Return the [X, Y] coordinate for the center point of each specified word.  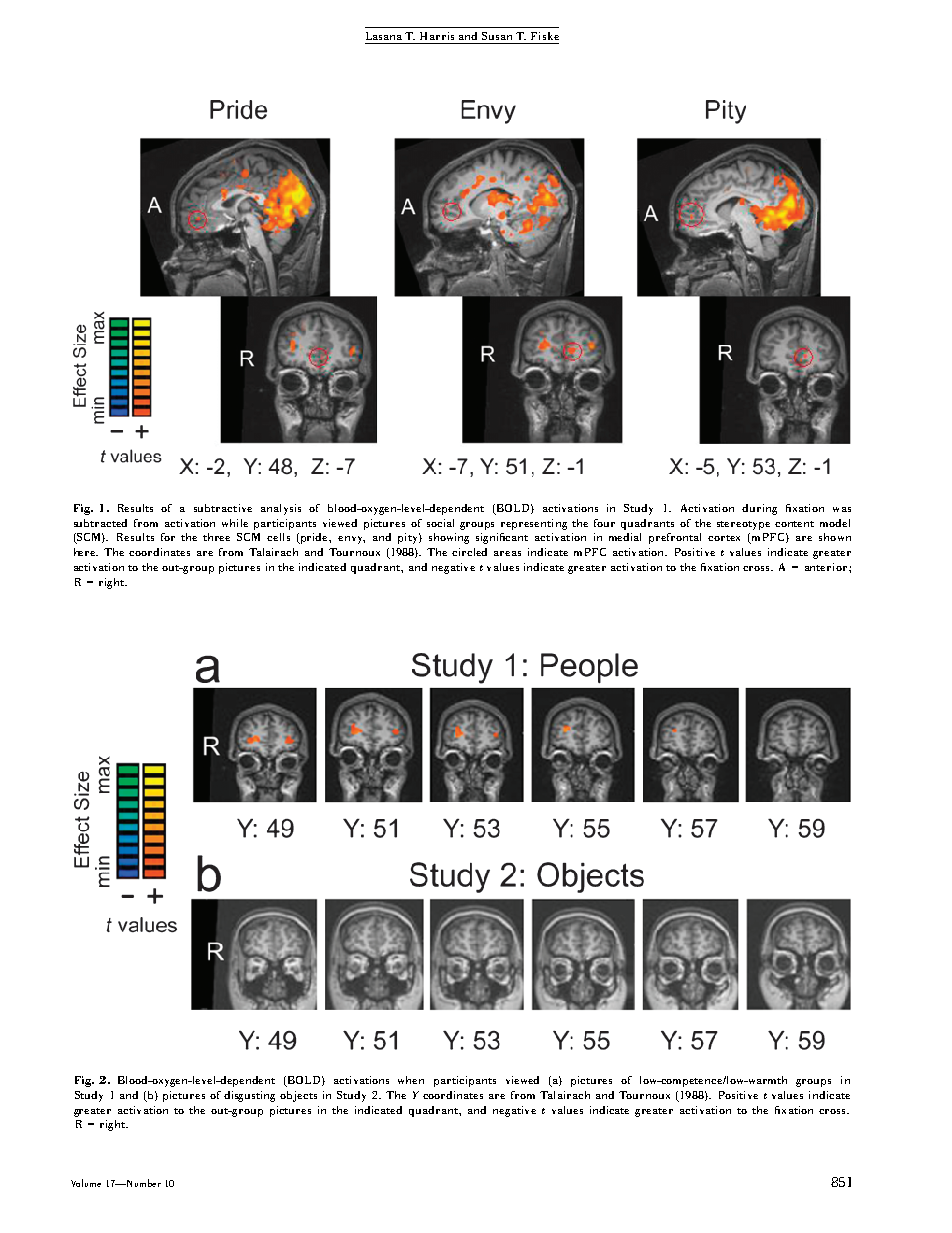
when [411, 1080]
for [168, 537]
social [440, 523]
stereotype [743, 525]
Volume [86, 1183]
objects [298, 1096]
